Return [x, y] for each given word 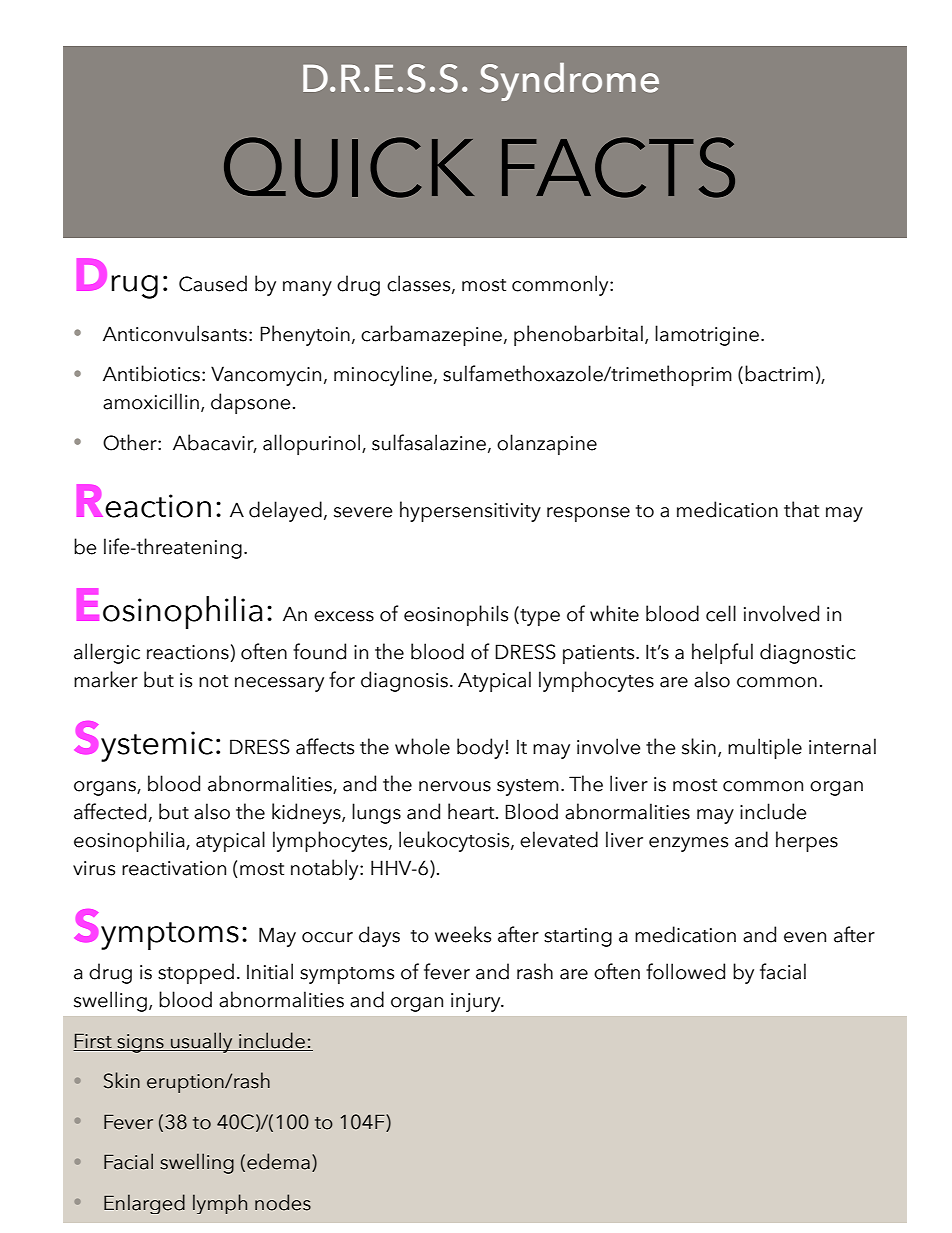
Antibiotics [151, 373]
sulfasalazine [429, 442]
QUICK [349, 167]
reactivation [174, 868]
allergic [107, 653]
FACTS [618, 167]
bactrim [779, 373]
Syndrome [569, 82]
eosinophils [456, 615]
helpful [722, 653]
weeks [463, 934]
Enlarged [144, 1204]
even [805, 937]
